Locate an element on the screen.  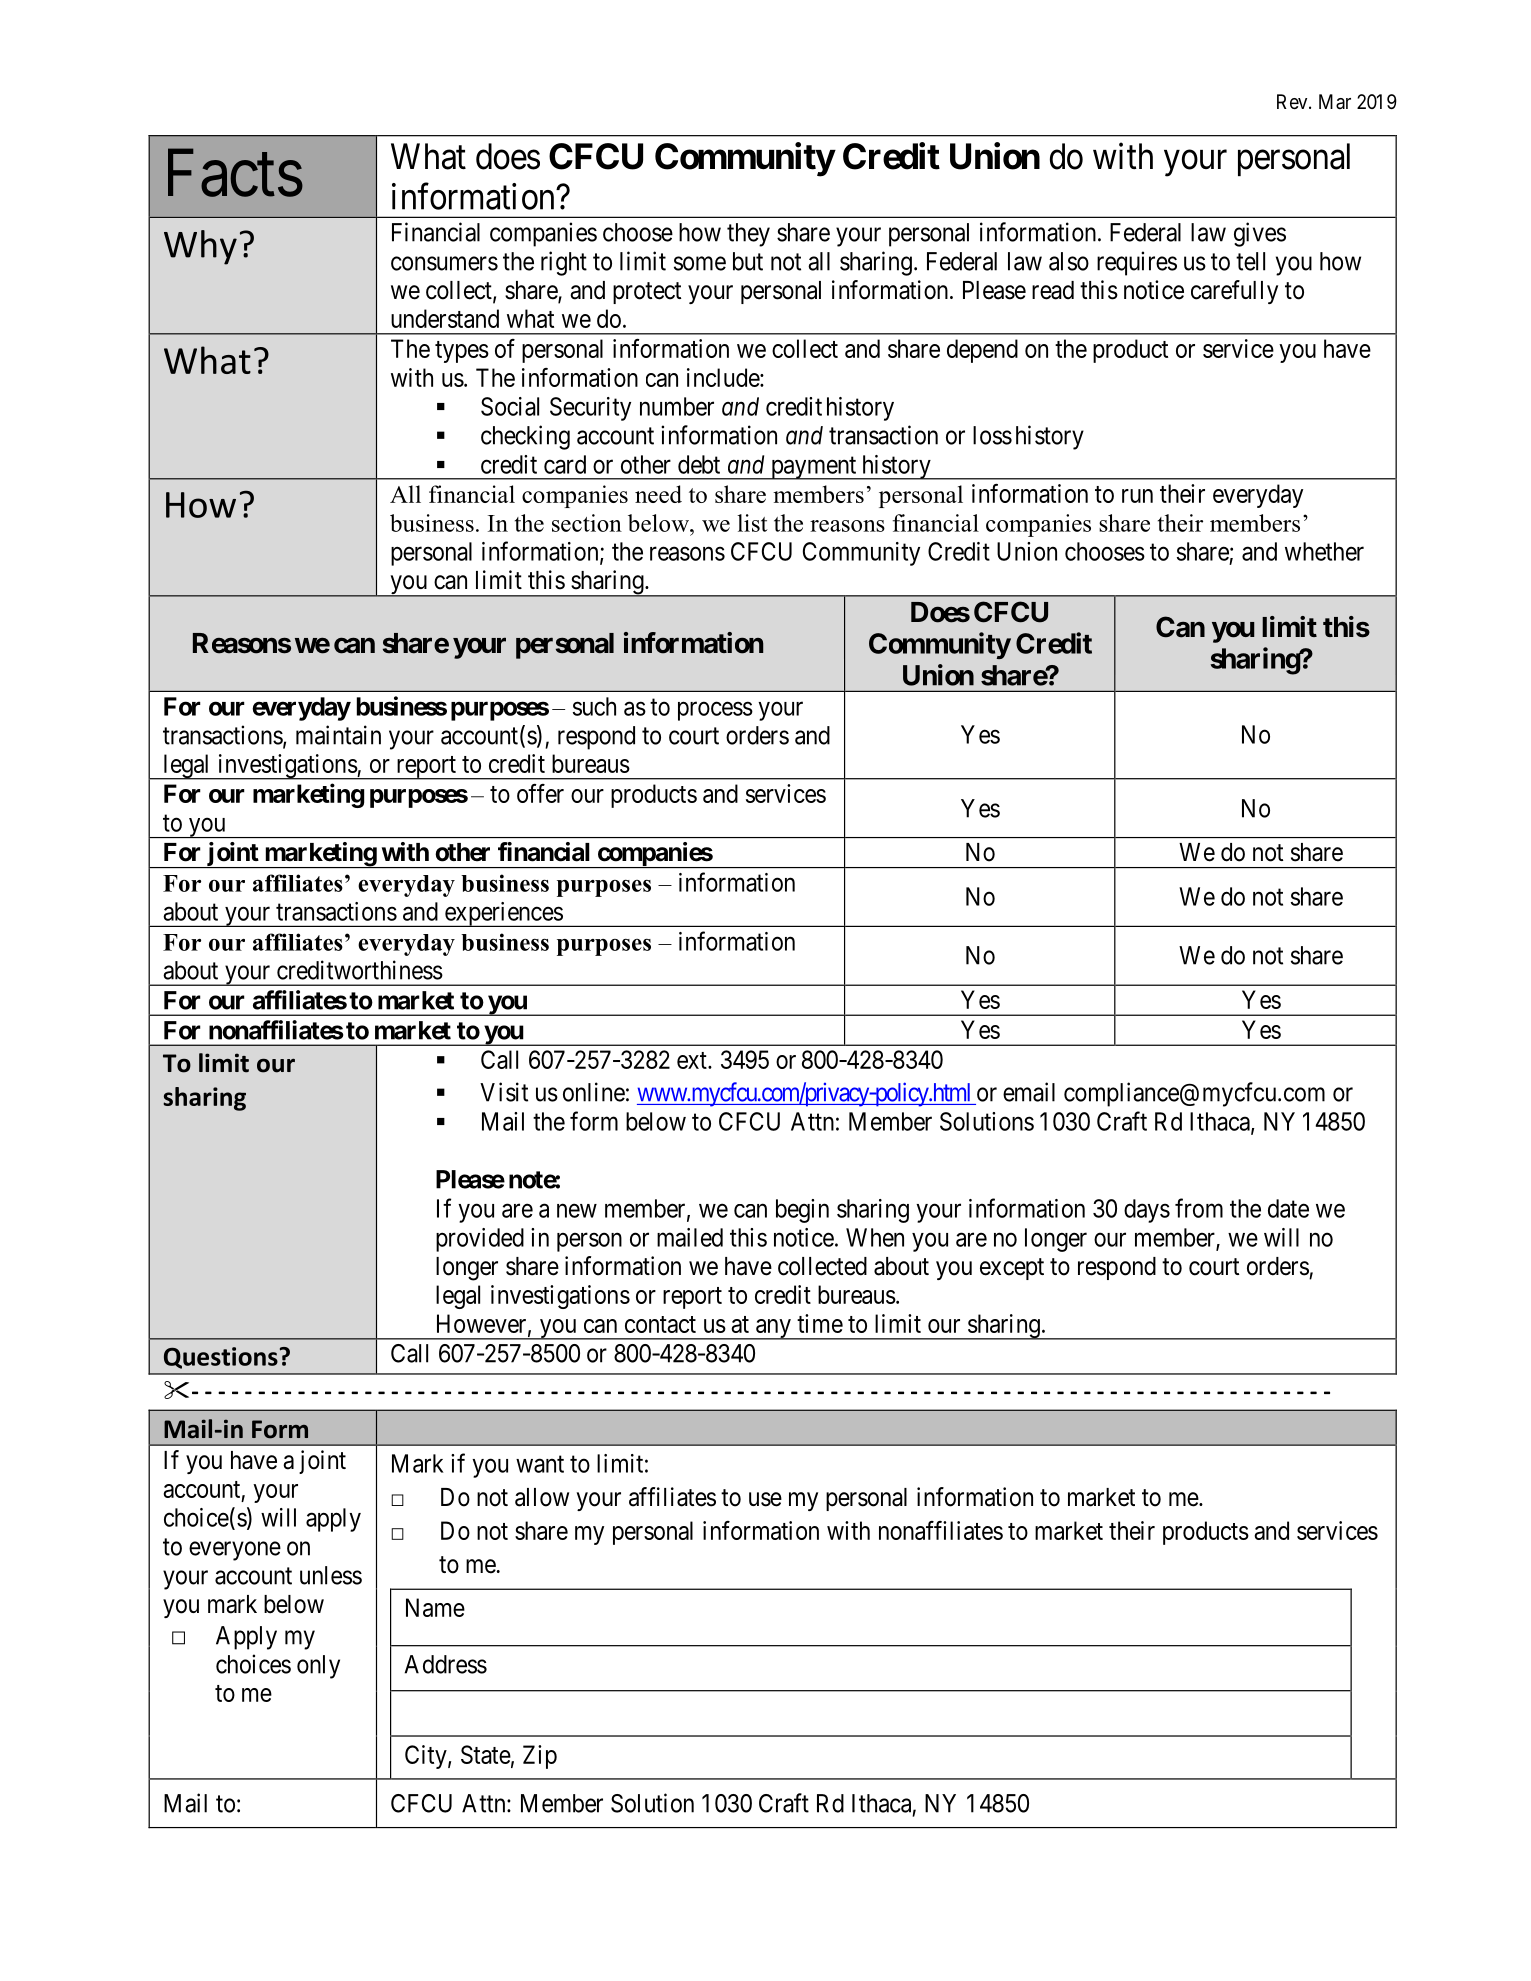
Zip is located at coordinates (540, 1757).
